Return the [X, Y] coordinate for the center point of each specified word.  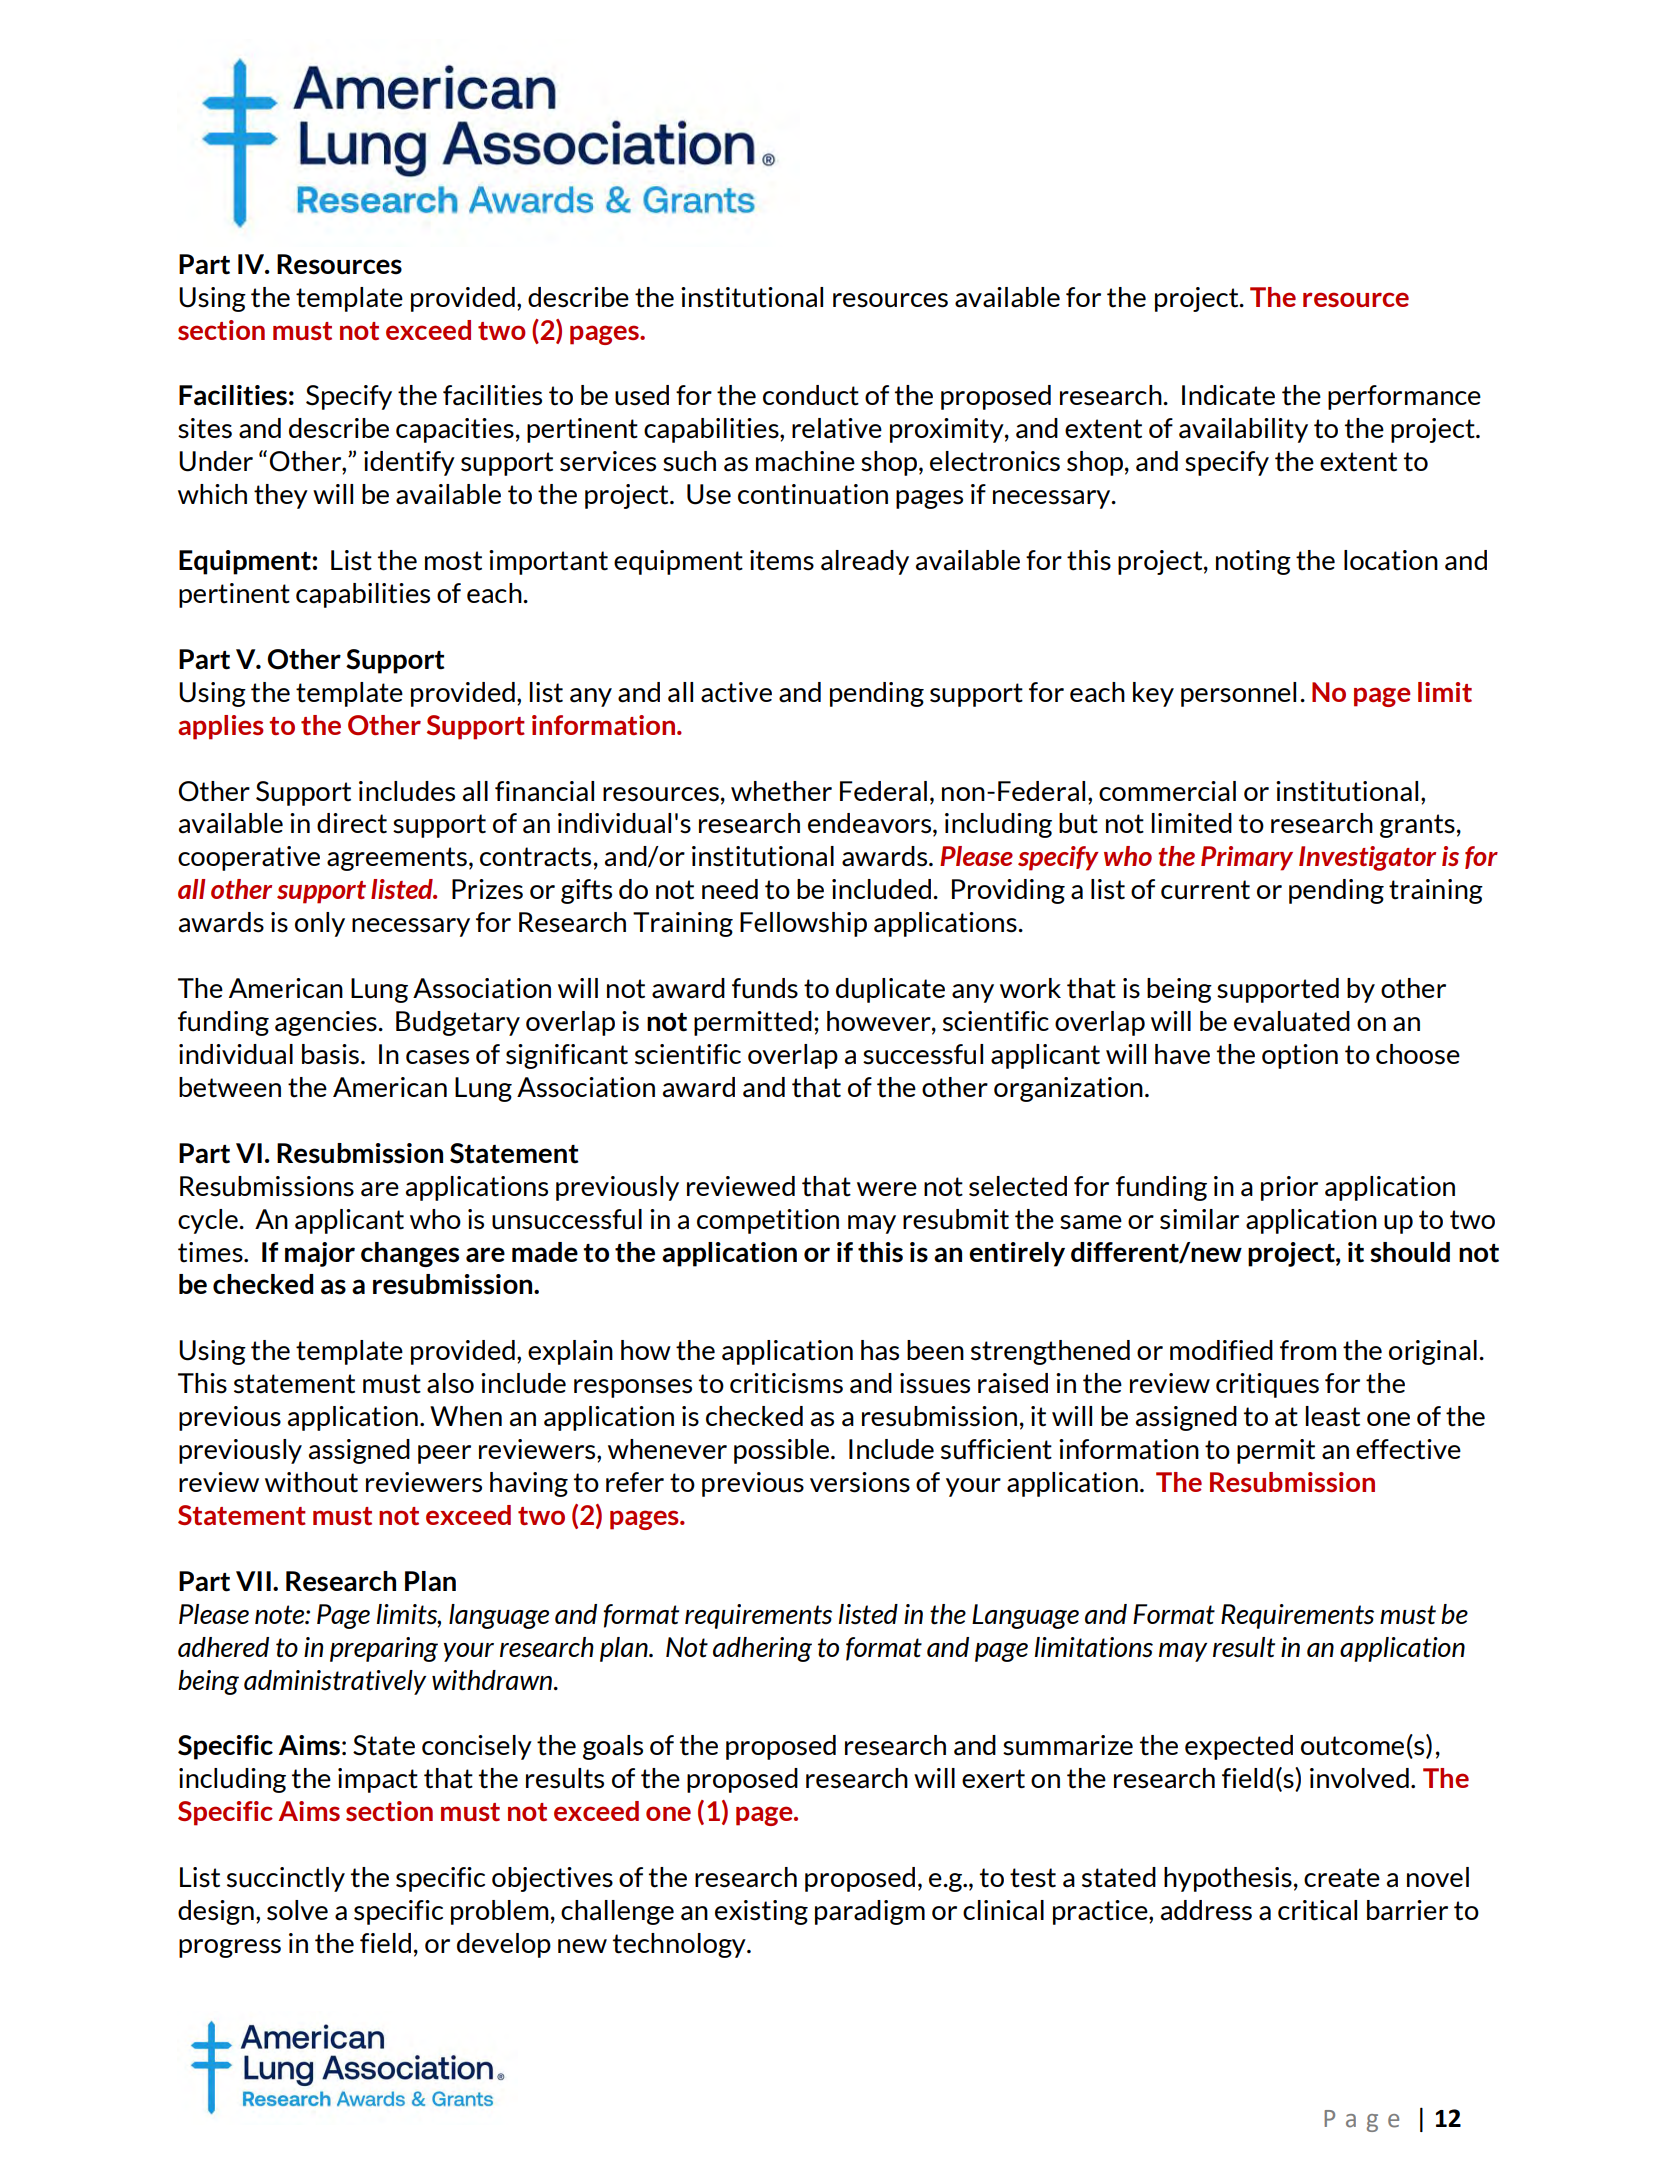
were [887, 1189]
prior [1289, 1188]
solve [297, 1910]
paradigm [870, 1912]
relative [837, 428]
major [320, 1254]
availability [1243, 430]
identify [409, 463]
